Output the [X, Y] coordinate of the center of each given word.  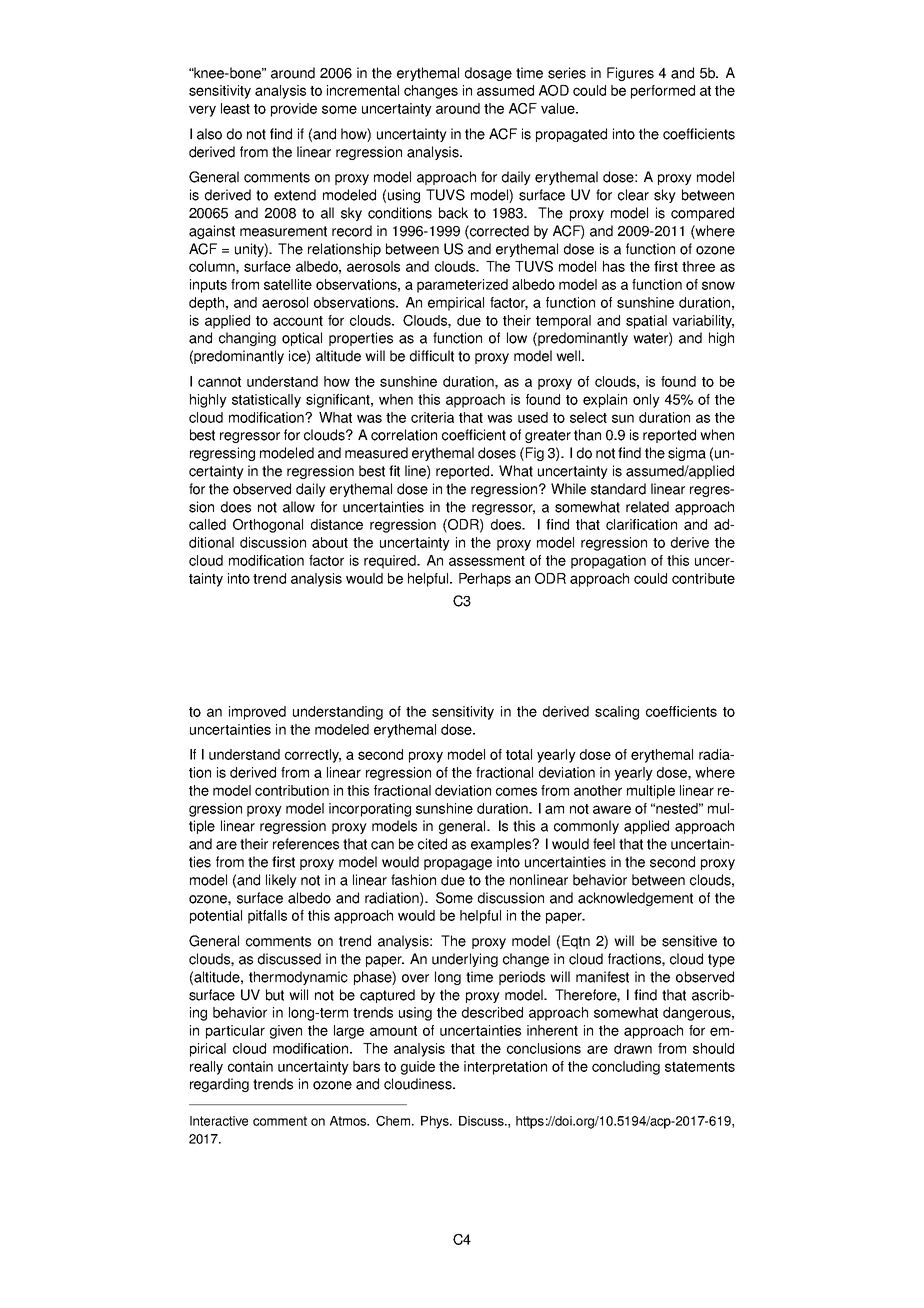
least [235, 108]
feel [604, 844]
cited [432, 844]
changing [247, 339]
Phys [436, 1122]
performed [663, 92]
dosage [488, 74]
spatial [646, 322]
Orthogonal [268, 526]
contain [250, 1066]
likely [281, 881]
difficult [432, 356]
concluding [626, 1068]
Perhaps [485, 580]
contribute [703, 578]
